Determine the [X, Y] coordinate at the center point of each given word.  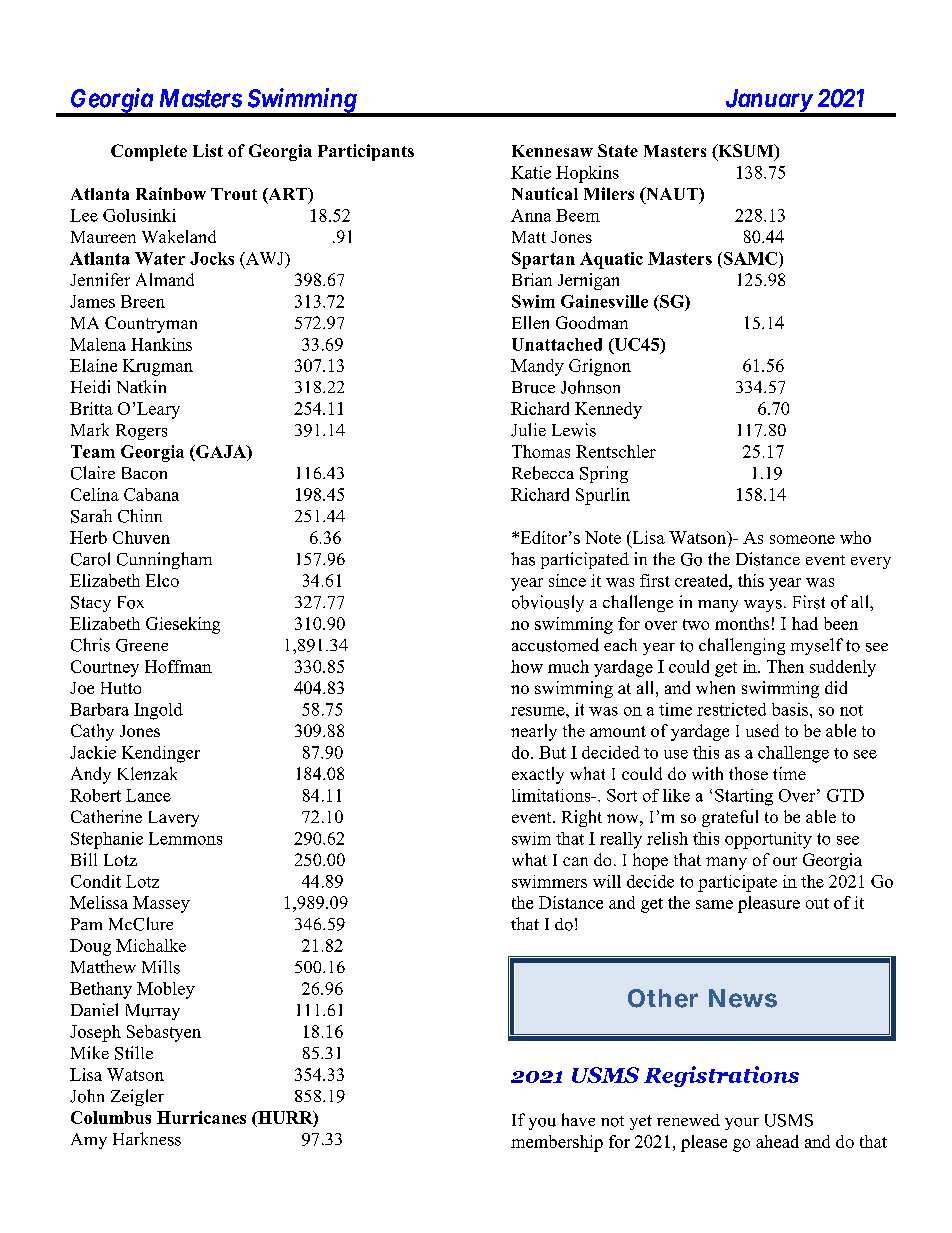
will [607, 881]
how [527, 666]
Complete [149, 152]
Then [785, 666]
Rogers [141, 432]
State [618, 150]
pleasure [769, 904]
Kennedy [608, 410]
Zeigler [137, 1097]
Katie [531, 172]
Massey [161, 904]
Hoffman [178, 666]
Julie [528, 430]
